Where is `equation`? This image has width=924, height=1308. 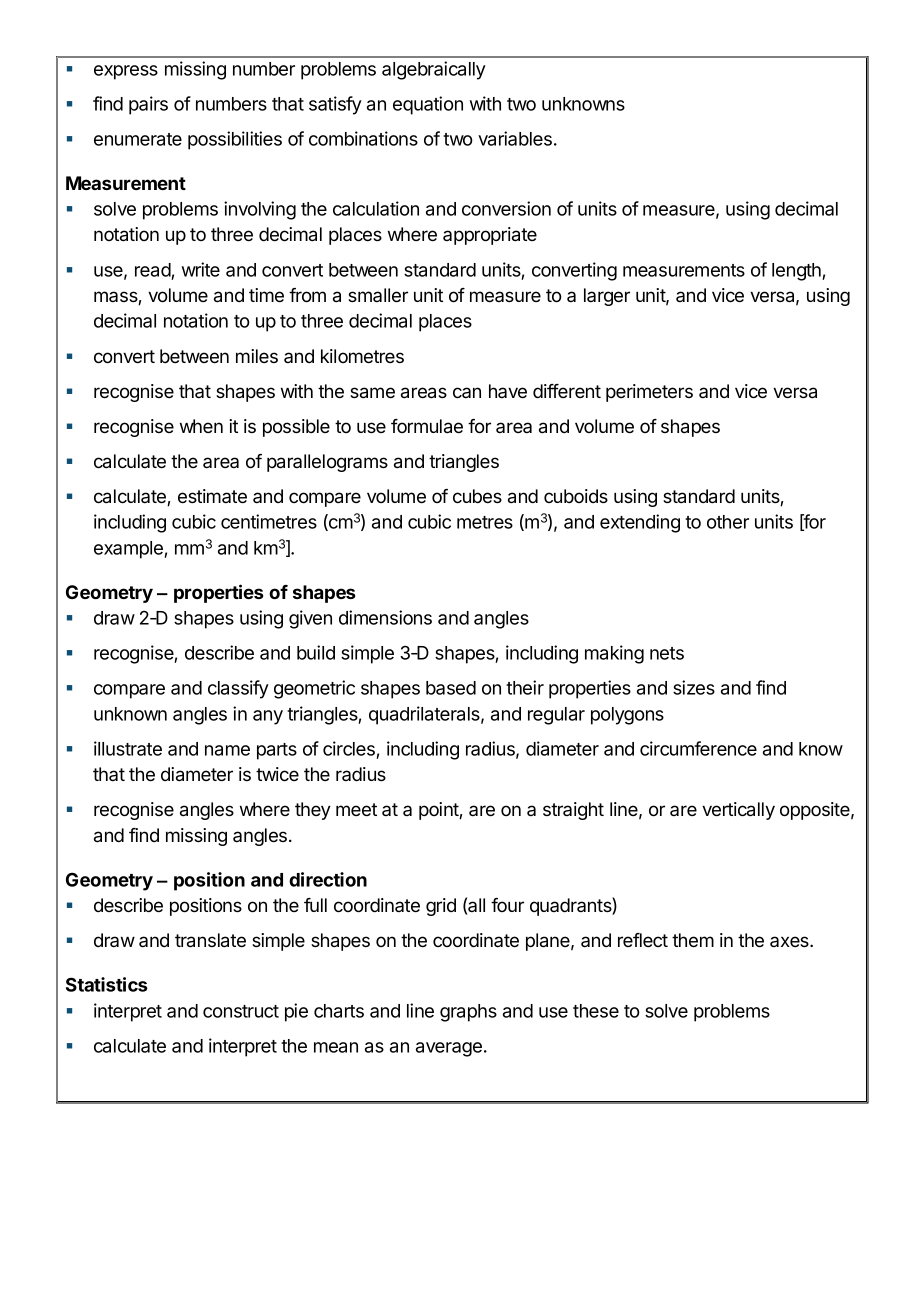
equation is located at coordinates (428, 105).
